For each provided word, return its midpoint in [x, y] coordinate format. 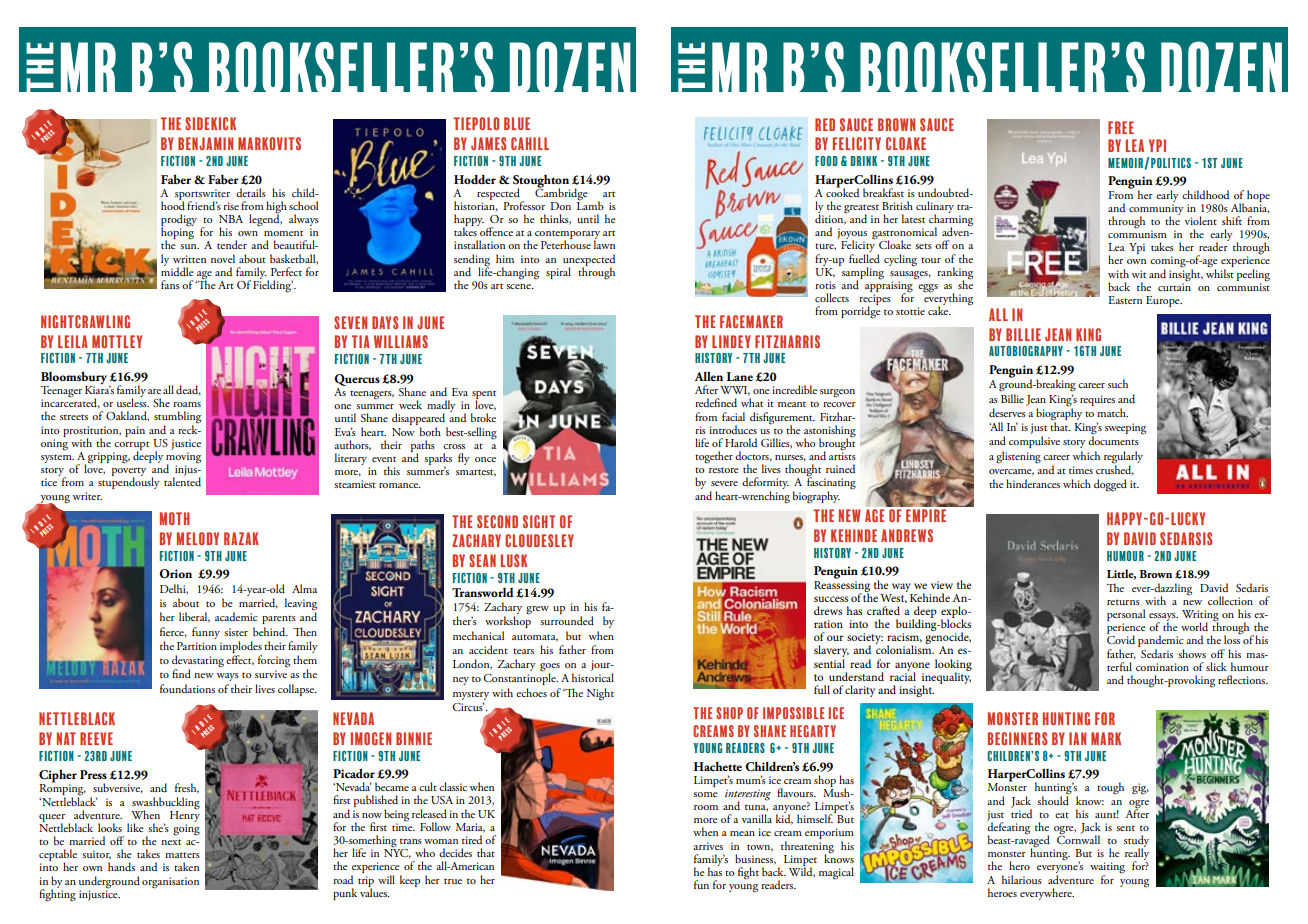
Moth [175, 518]
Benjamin [205, 143]
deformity [765, 484]
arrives [708, 846]
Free [1121, 127]
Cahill [530, 143]
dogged [1110, 485]
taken [186, 866]
